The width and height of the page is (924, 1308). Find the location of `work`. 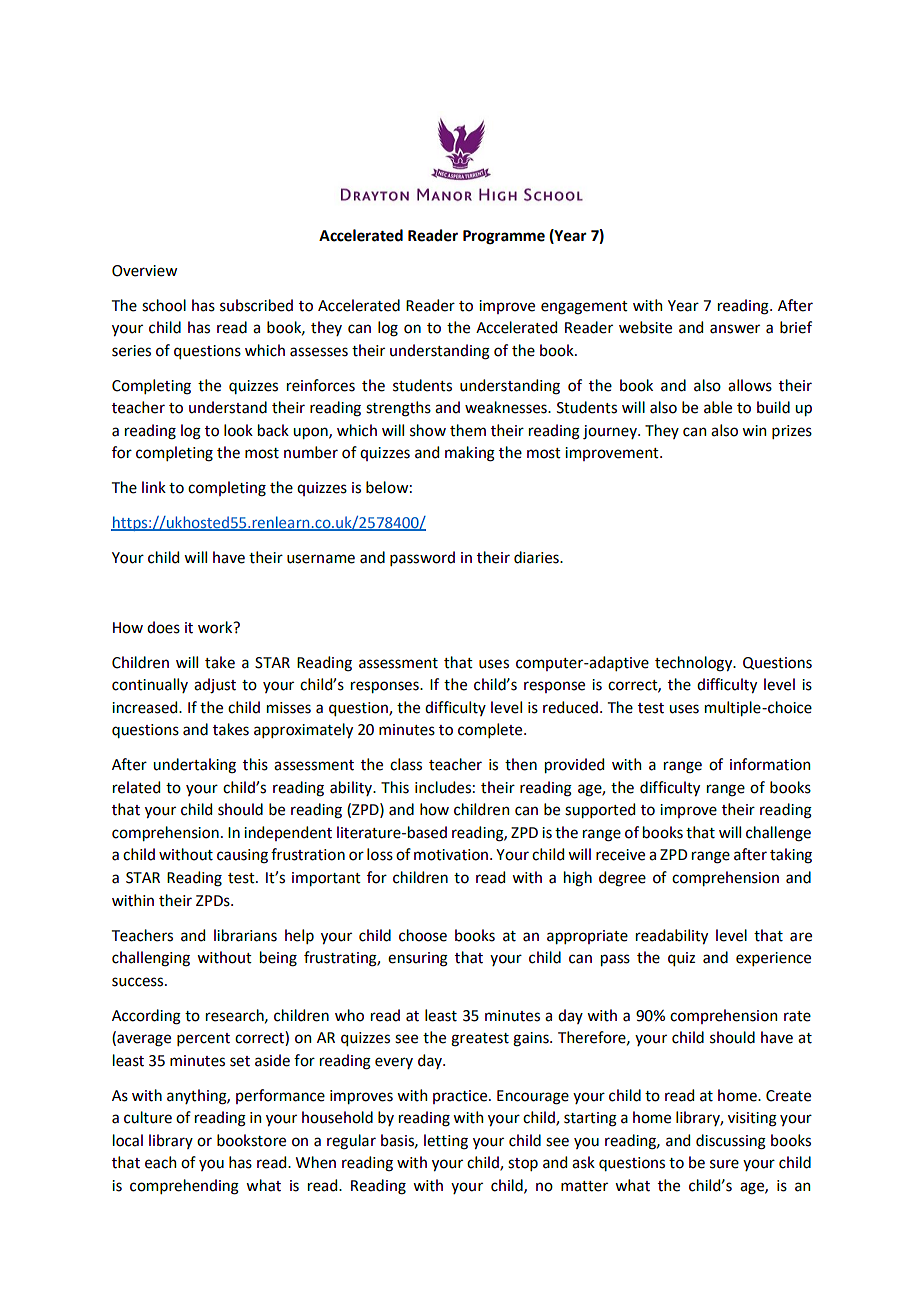

work is located at coordinates (216, 627).
